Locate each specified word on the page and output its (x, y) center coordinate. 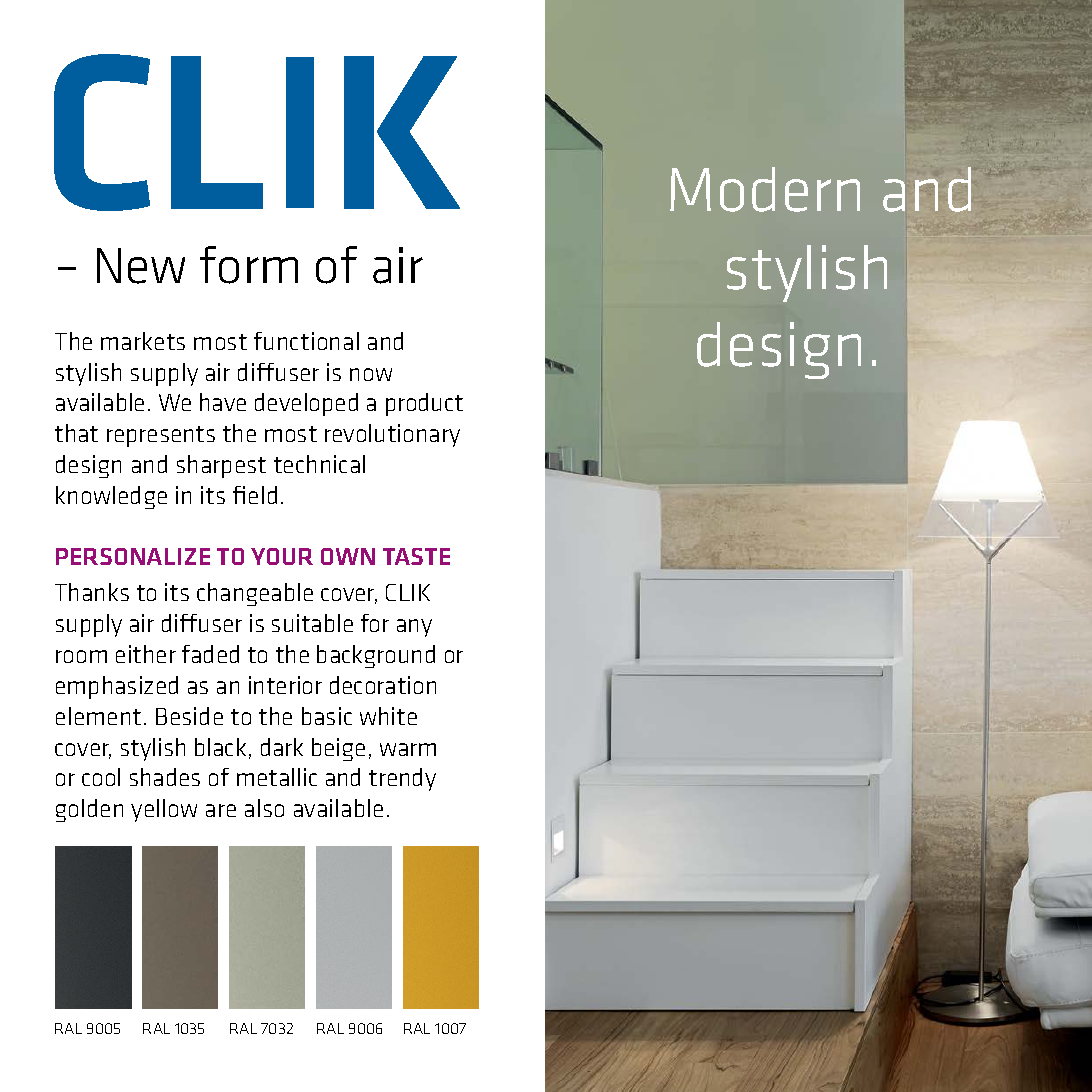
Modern (765, 189)
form (249, 265)
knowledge (111, 497)
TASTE (416, 556)
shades (165, 777)
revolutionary (392, 435)
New (141, 266)
